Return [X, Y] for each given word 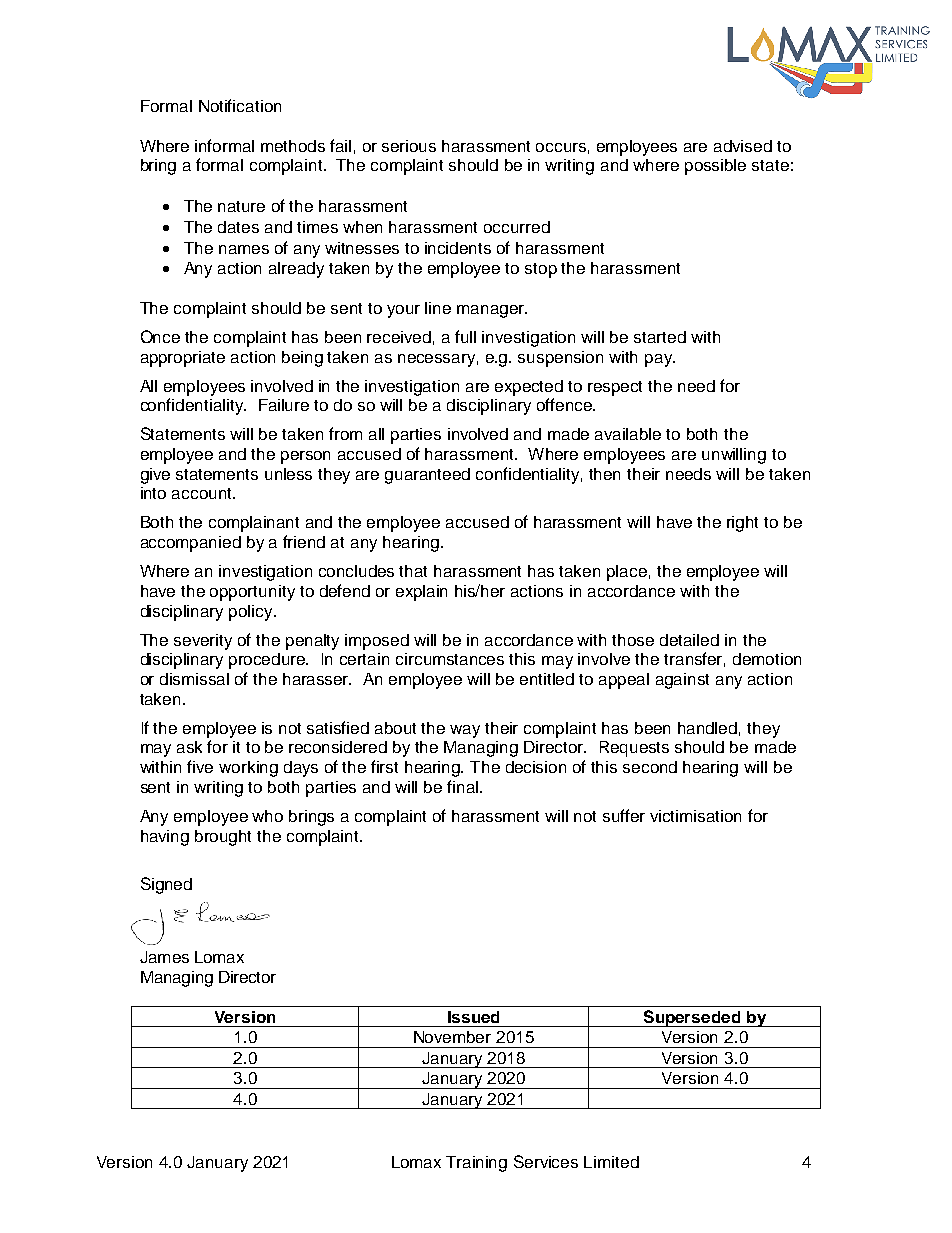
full [465, 336]
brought [223, 838]
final [464, 786]
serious [409, 146]
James [164, 957]
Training [476, 1164]
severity [203, 642]
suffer [624, 815]
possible [715, 167]
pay [660, 360]
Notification [240, 105]
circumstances [450, 659]
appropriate [183, 359]
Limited [611, 1162]
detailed [689, 640]
